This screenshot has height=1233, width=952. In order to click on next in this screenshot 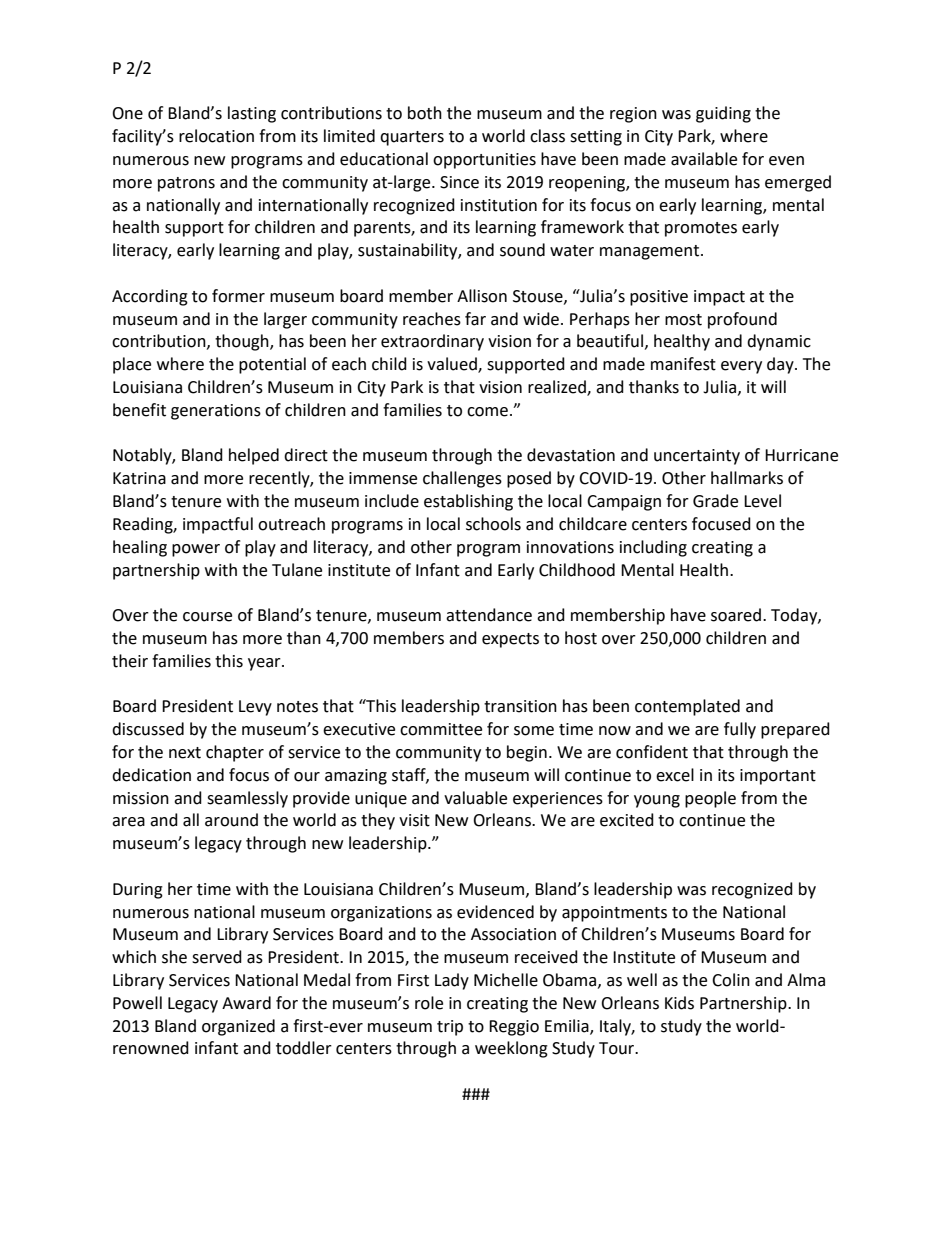, I will do `click(185, 753)`.
